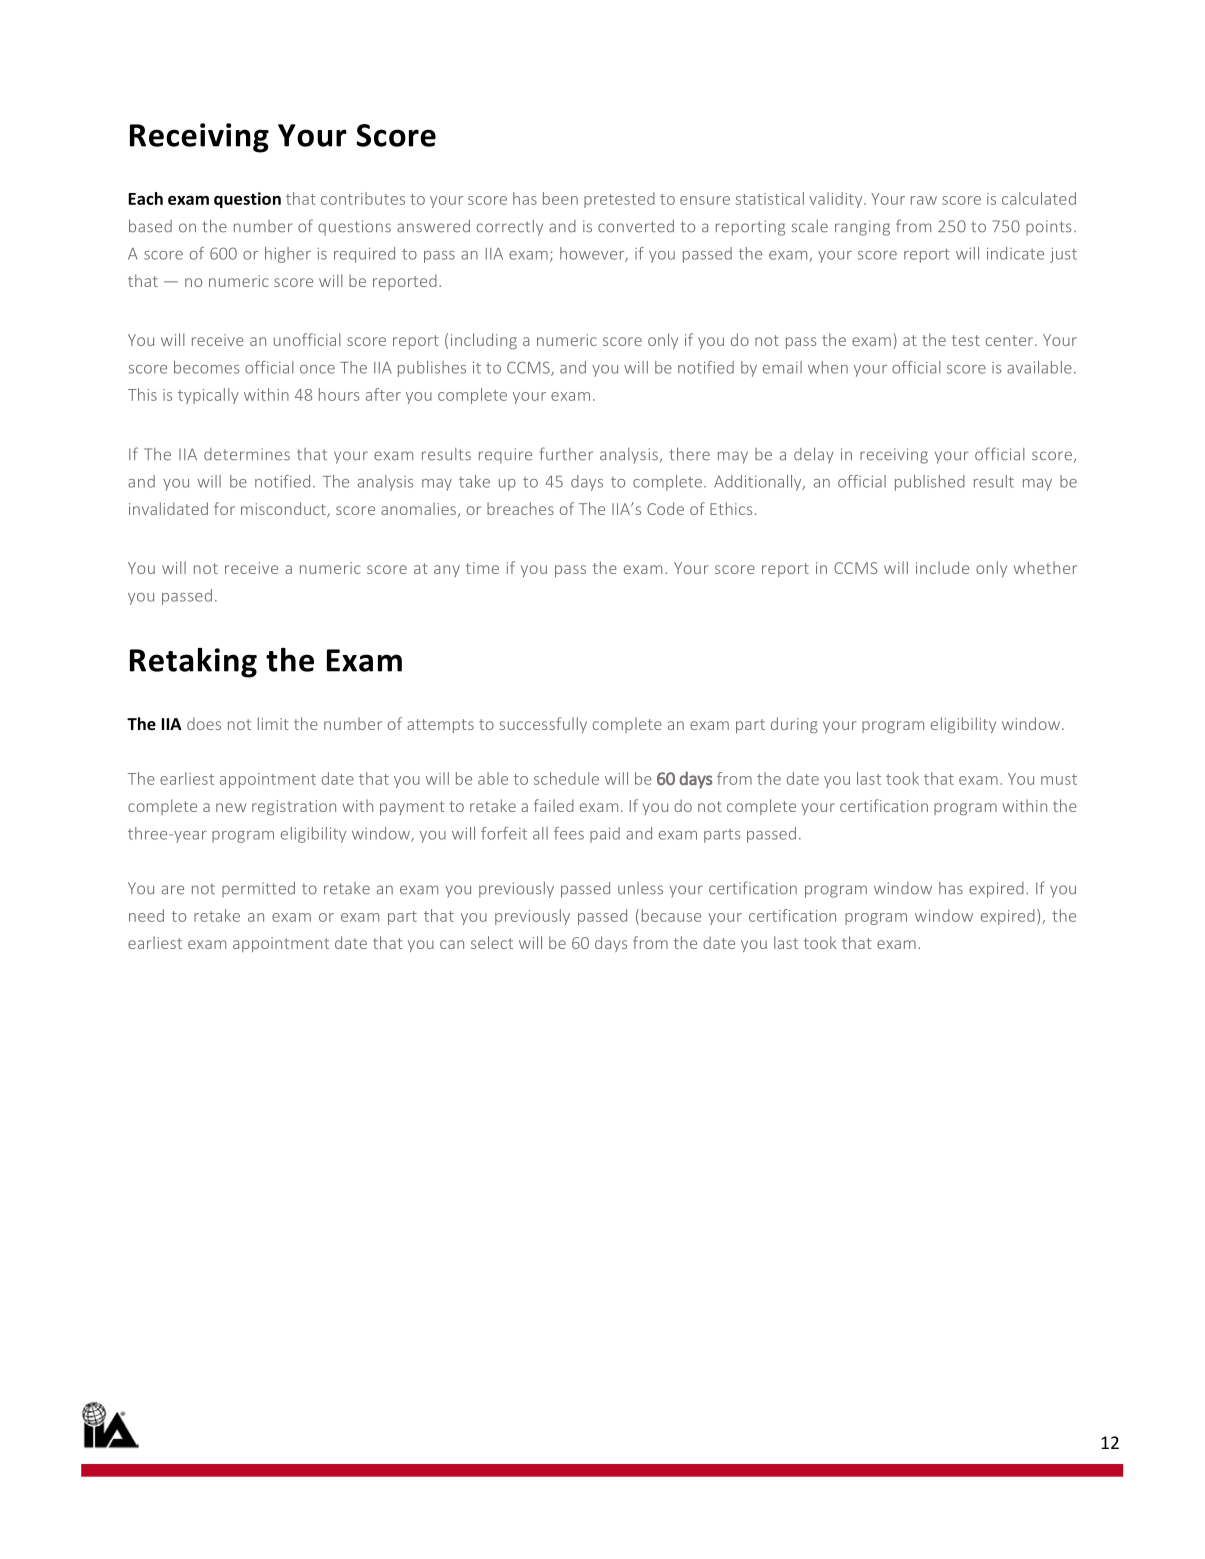 The image size is (1205, 1559). I want to click on successfully, so click(543, 725).
